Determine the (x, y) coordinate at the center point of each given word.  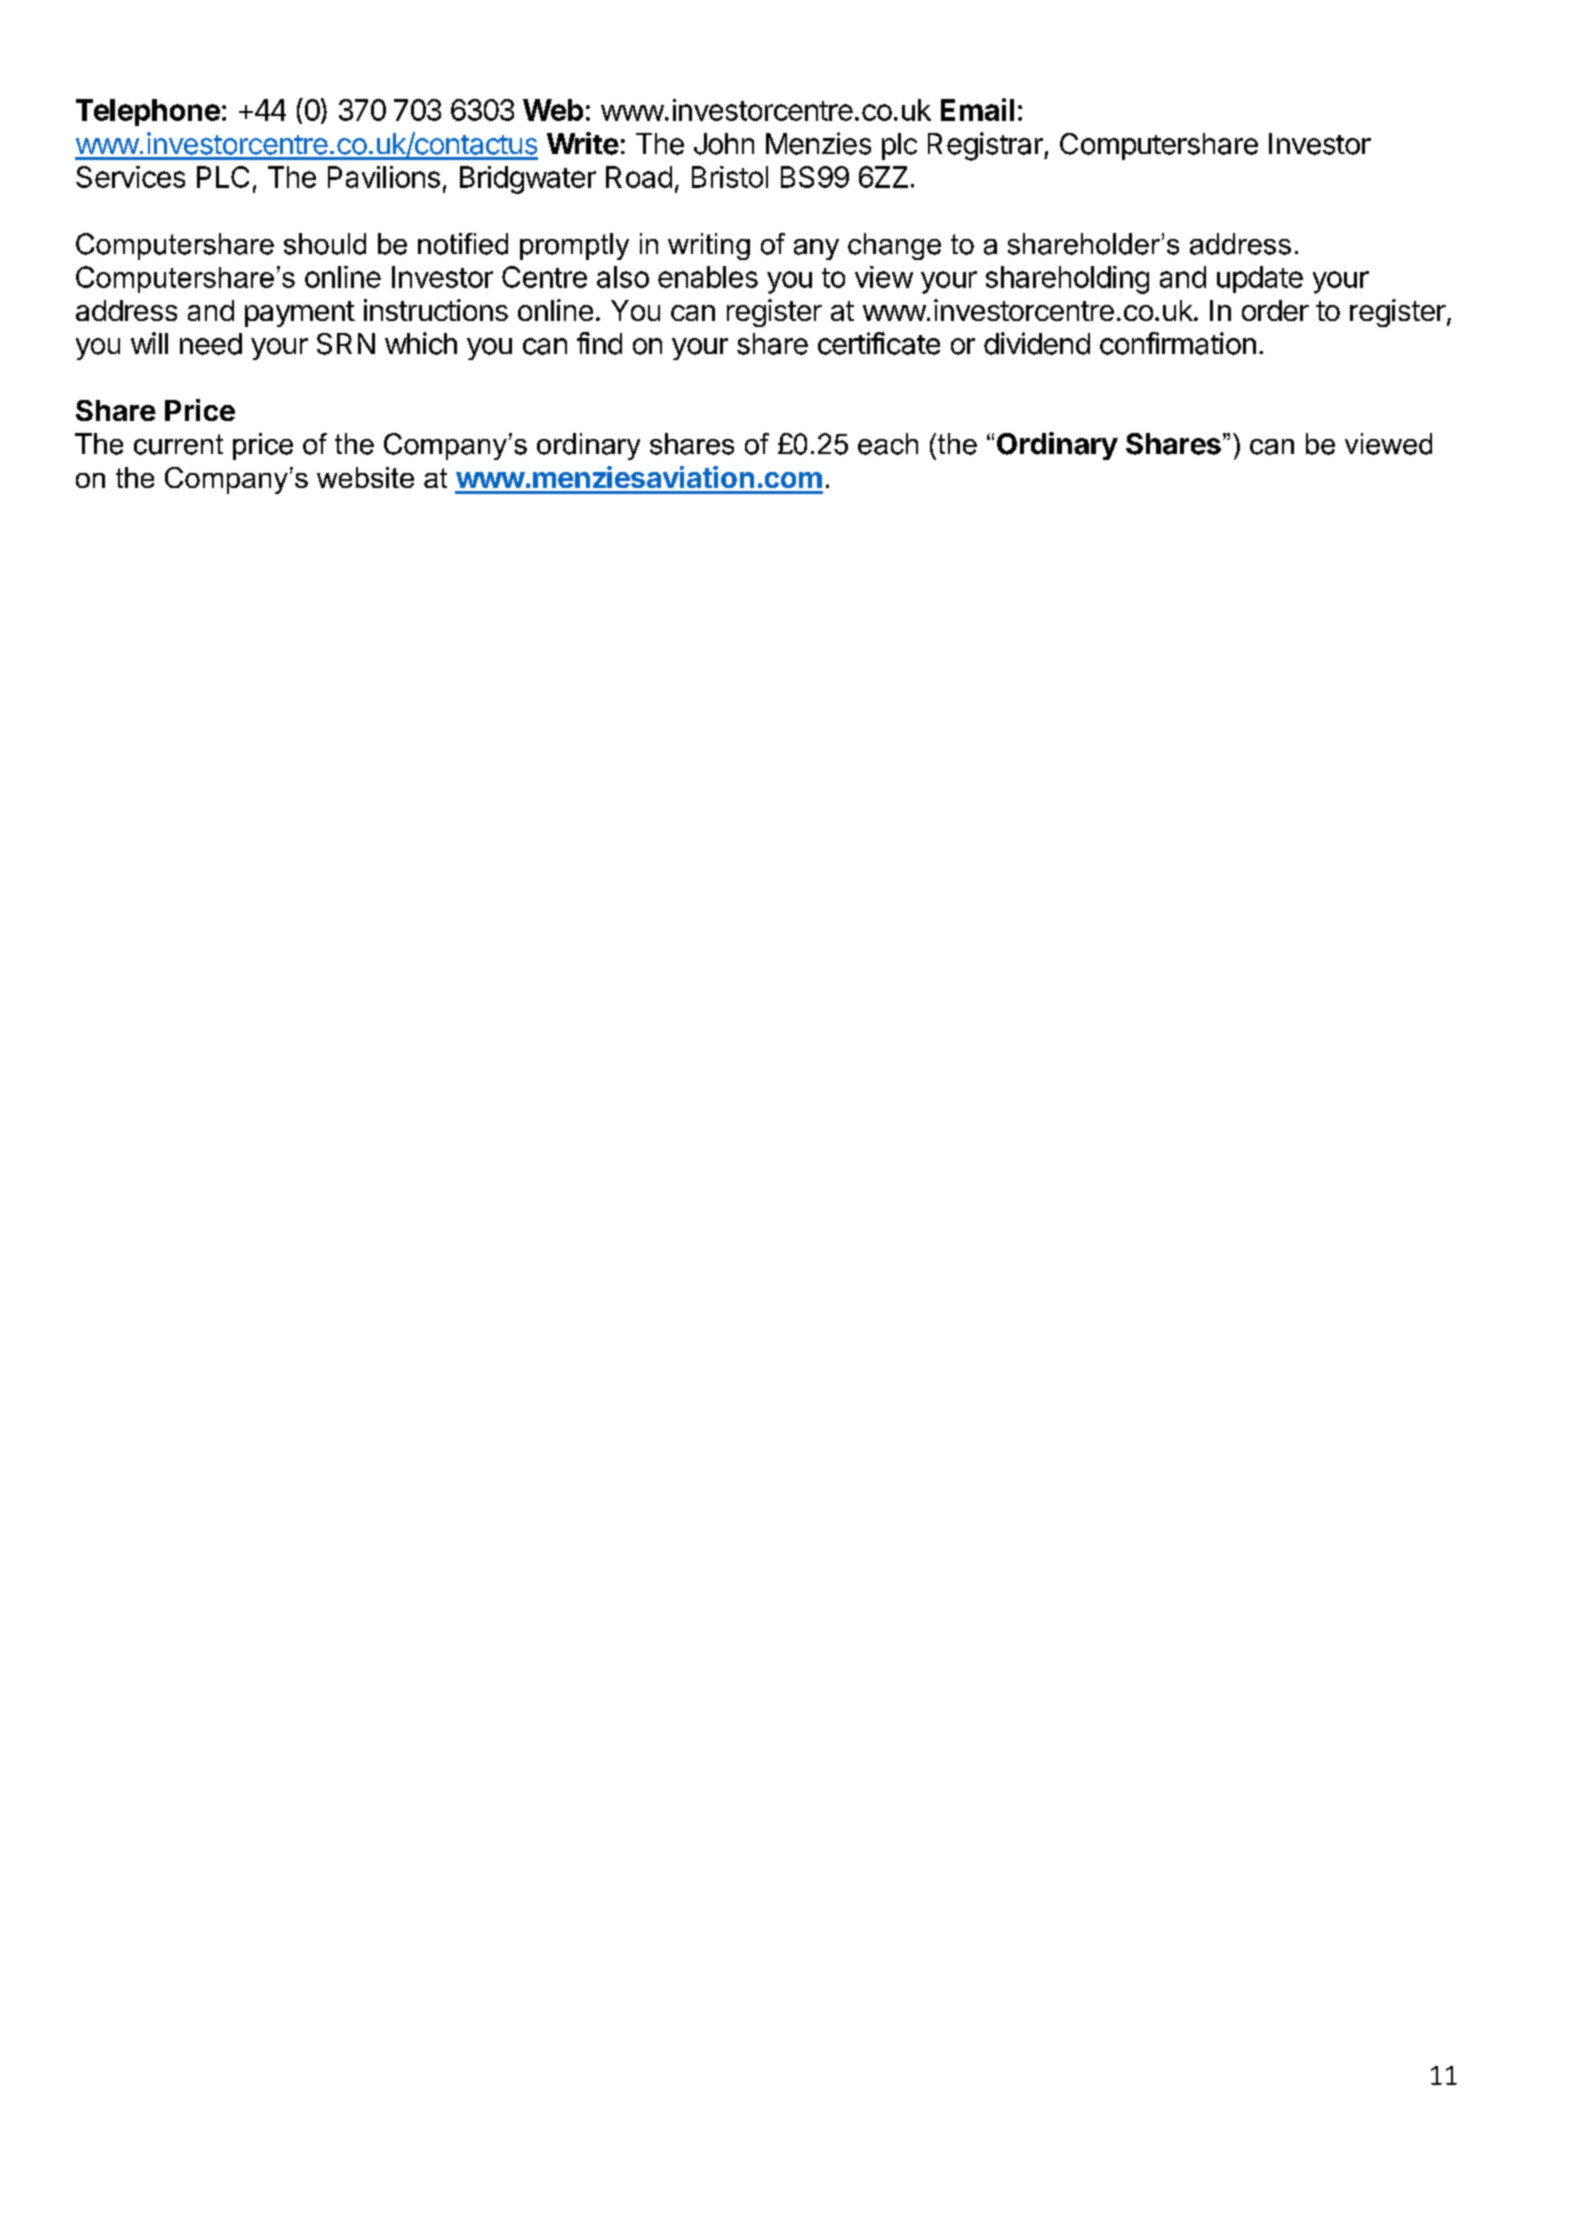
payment (300, 314)
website (365, 477)
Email (977, 109)
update (1260, 279)
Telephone (148, 112)
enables (708, 277)
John (724, 144)
